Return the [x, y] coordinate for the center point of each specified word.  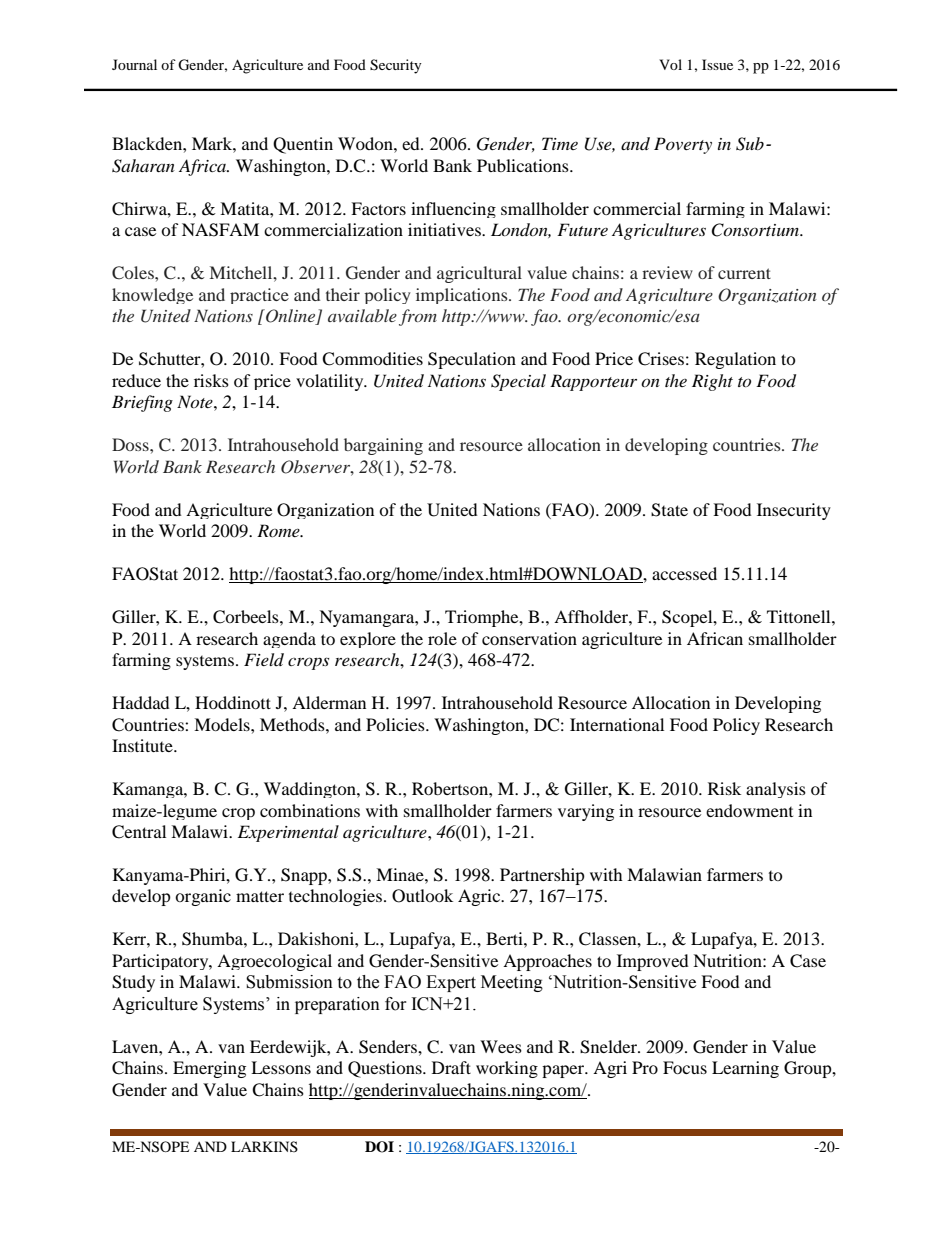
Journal [134, 64]
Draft [451, 1067]
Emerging [209, 1069]
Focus [685, 1067]
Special [518, 382]
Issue [717, 64]
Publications [524, 165]
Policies [396, 724]
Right [712, 382]
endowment [749, 810]
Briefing [142, 403]
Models [223, 724]
